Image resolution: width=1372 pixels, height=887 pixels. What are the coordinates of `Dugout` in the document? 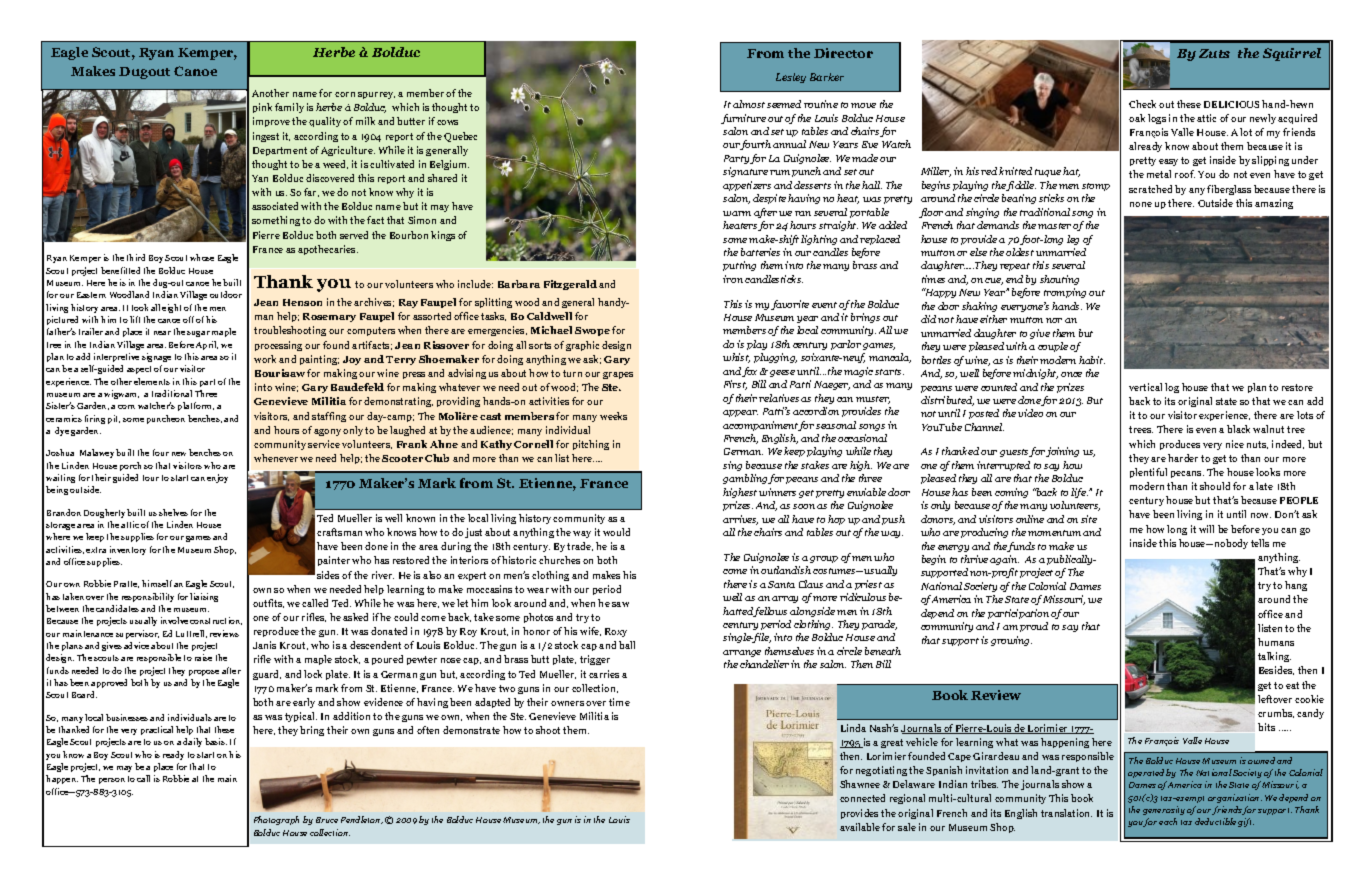 It's located at (144, 73).
